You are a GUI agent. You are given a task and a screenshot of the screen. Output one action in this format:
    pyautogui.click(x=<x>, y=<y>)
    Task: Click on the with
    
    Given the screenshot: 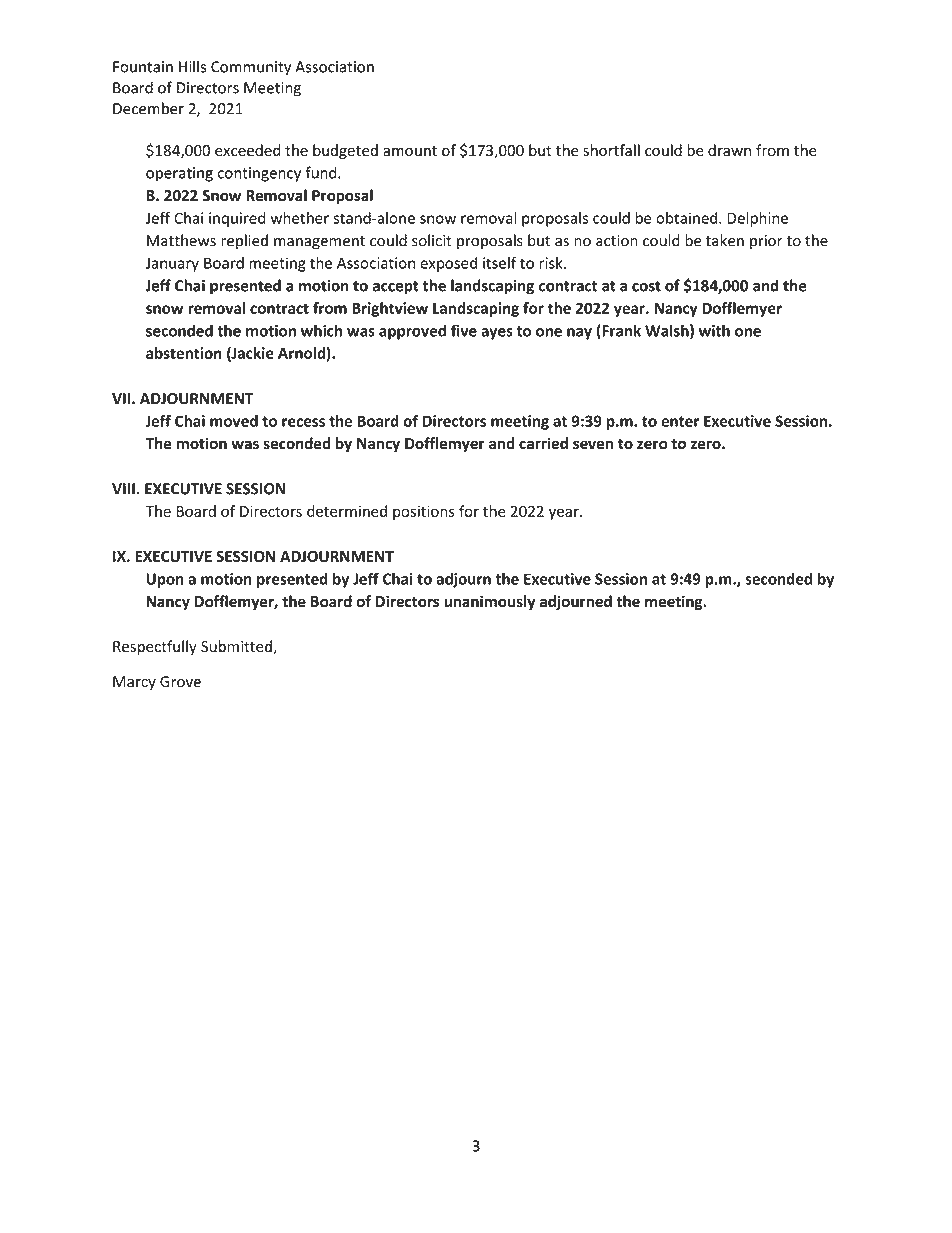 What is the action you would take?
    pyautogui.click(x=714, y=330)
